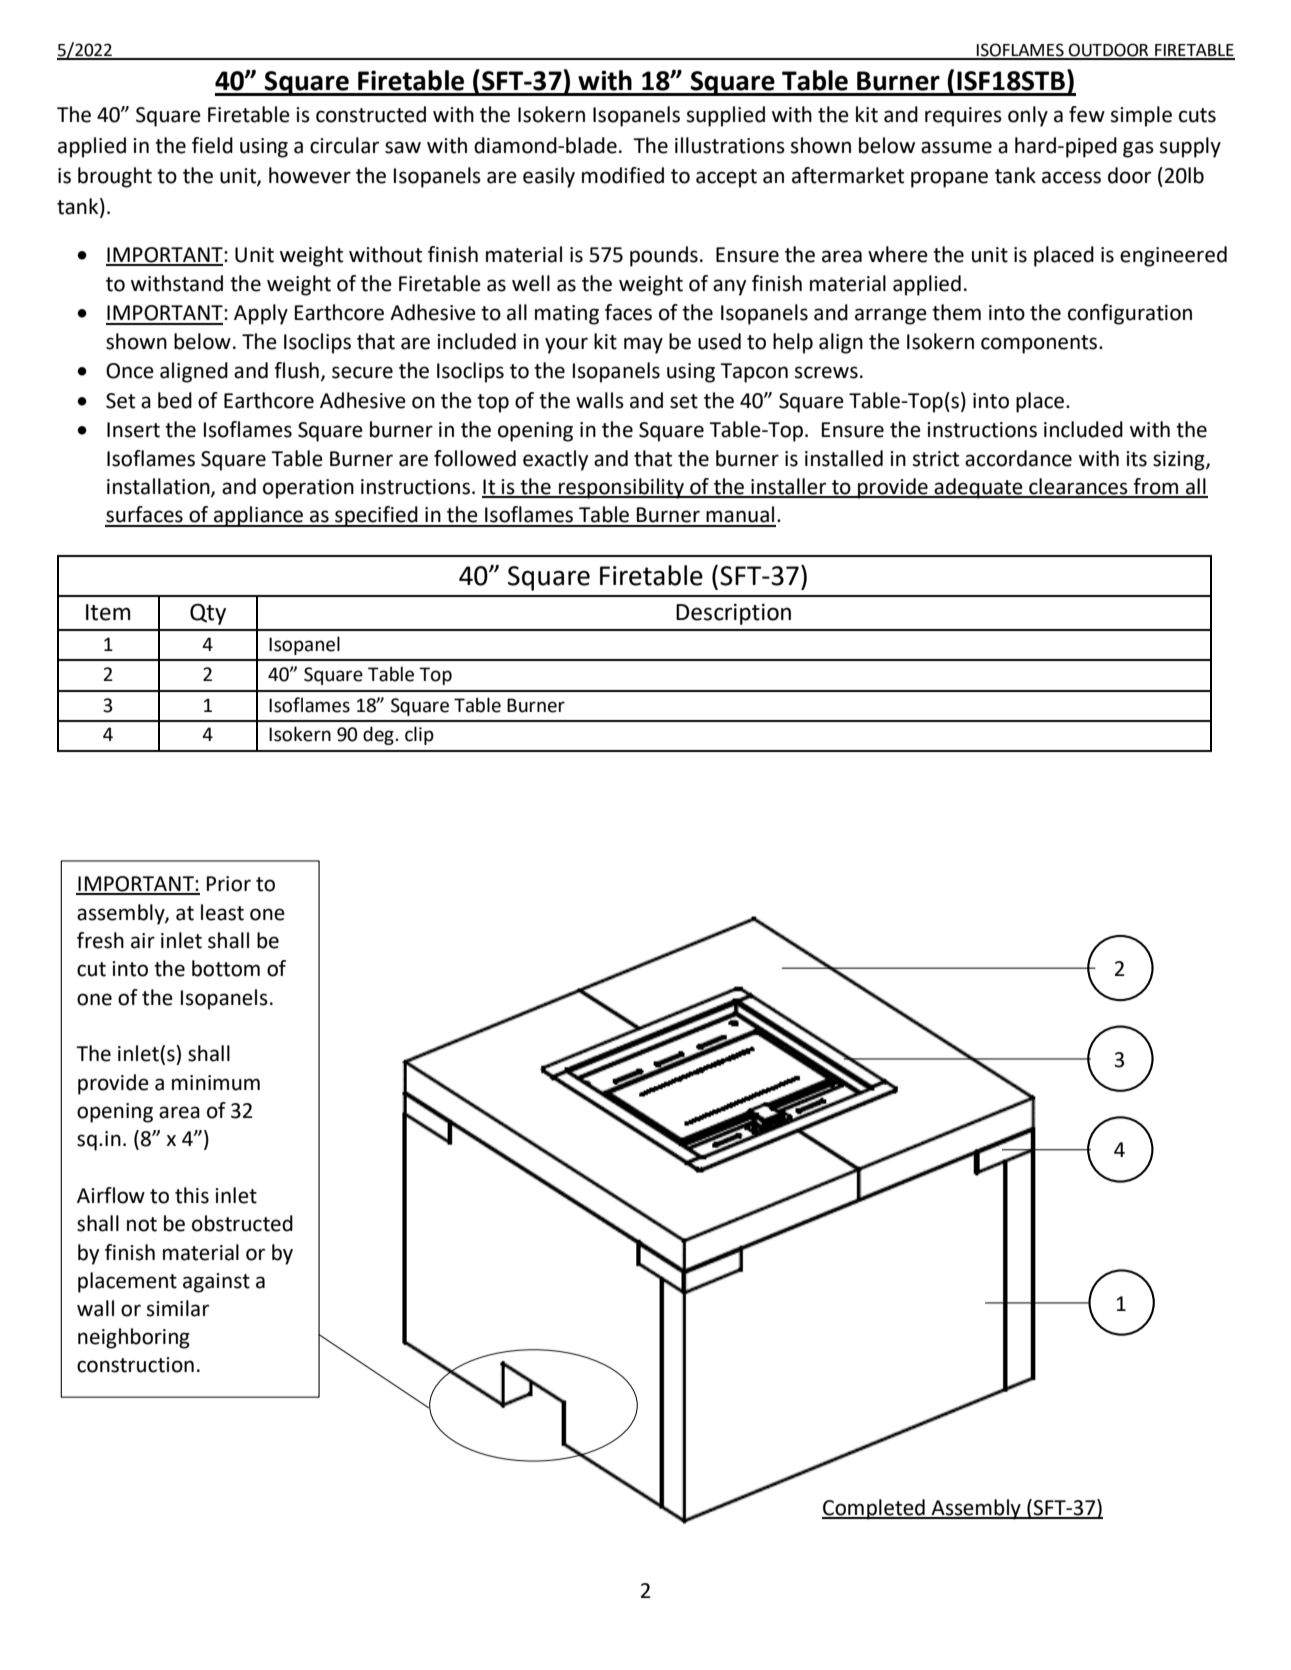 This document has height=1670, width=1291. I want to click on construction, so click(135, 1365).
